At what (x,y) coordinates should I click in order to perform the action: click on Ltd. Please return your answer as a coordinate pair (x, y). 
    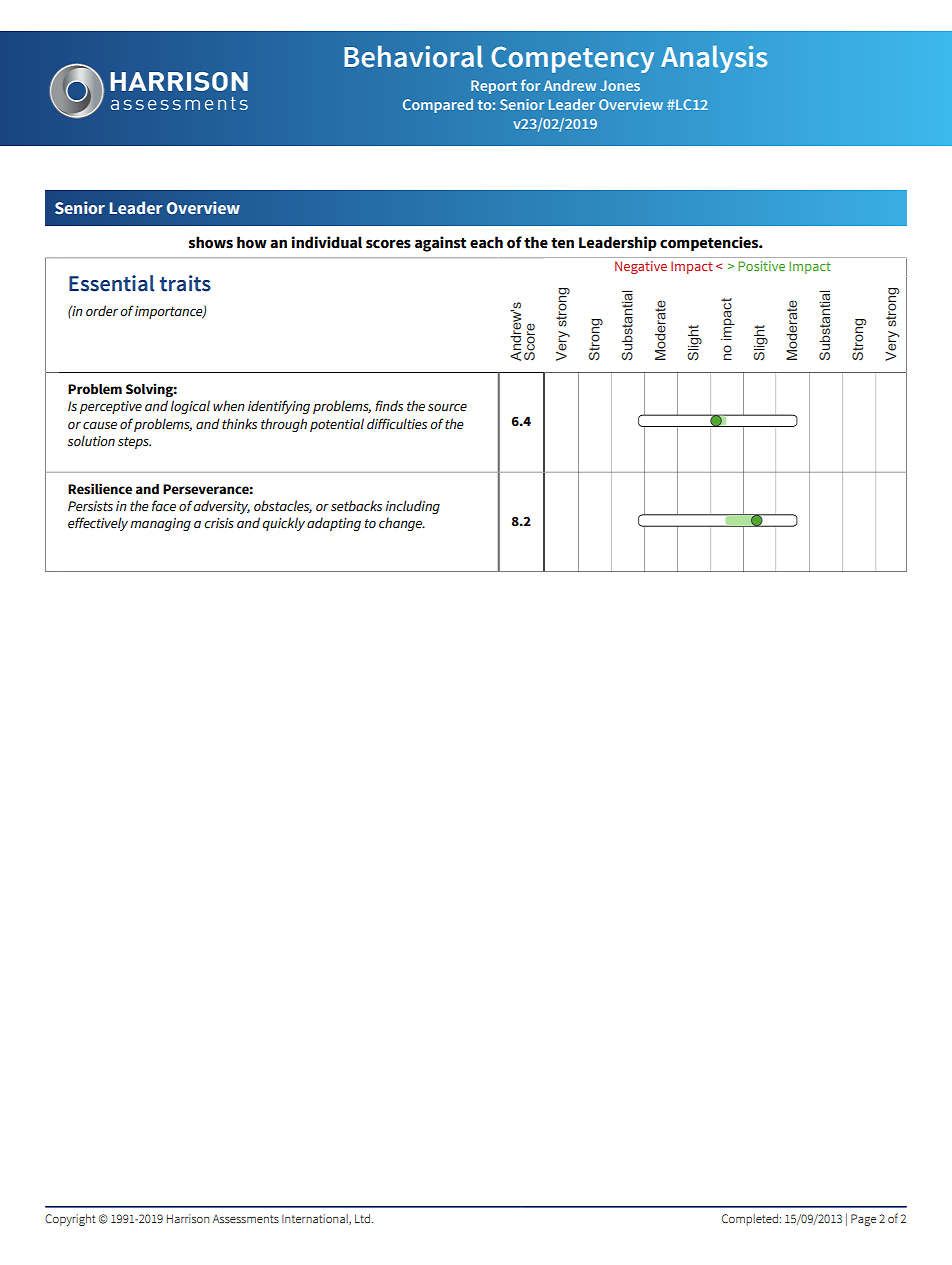
    Looking at the image, I should click on (362, 1218).
